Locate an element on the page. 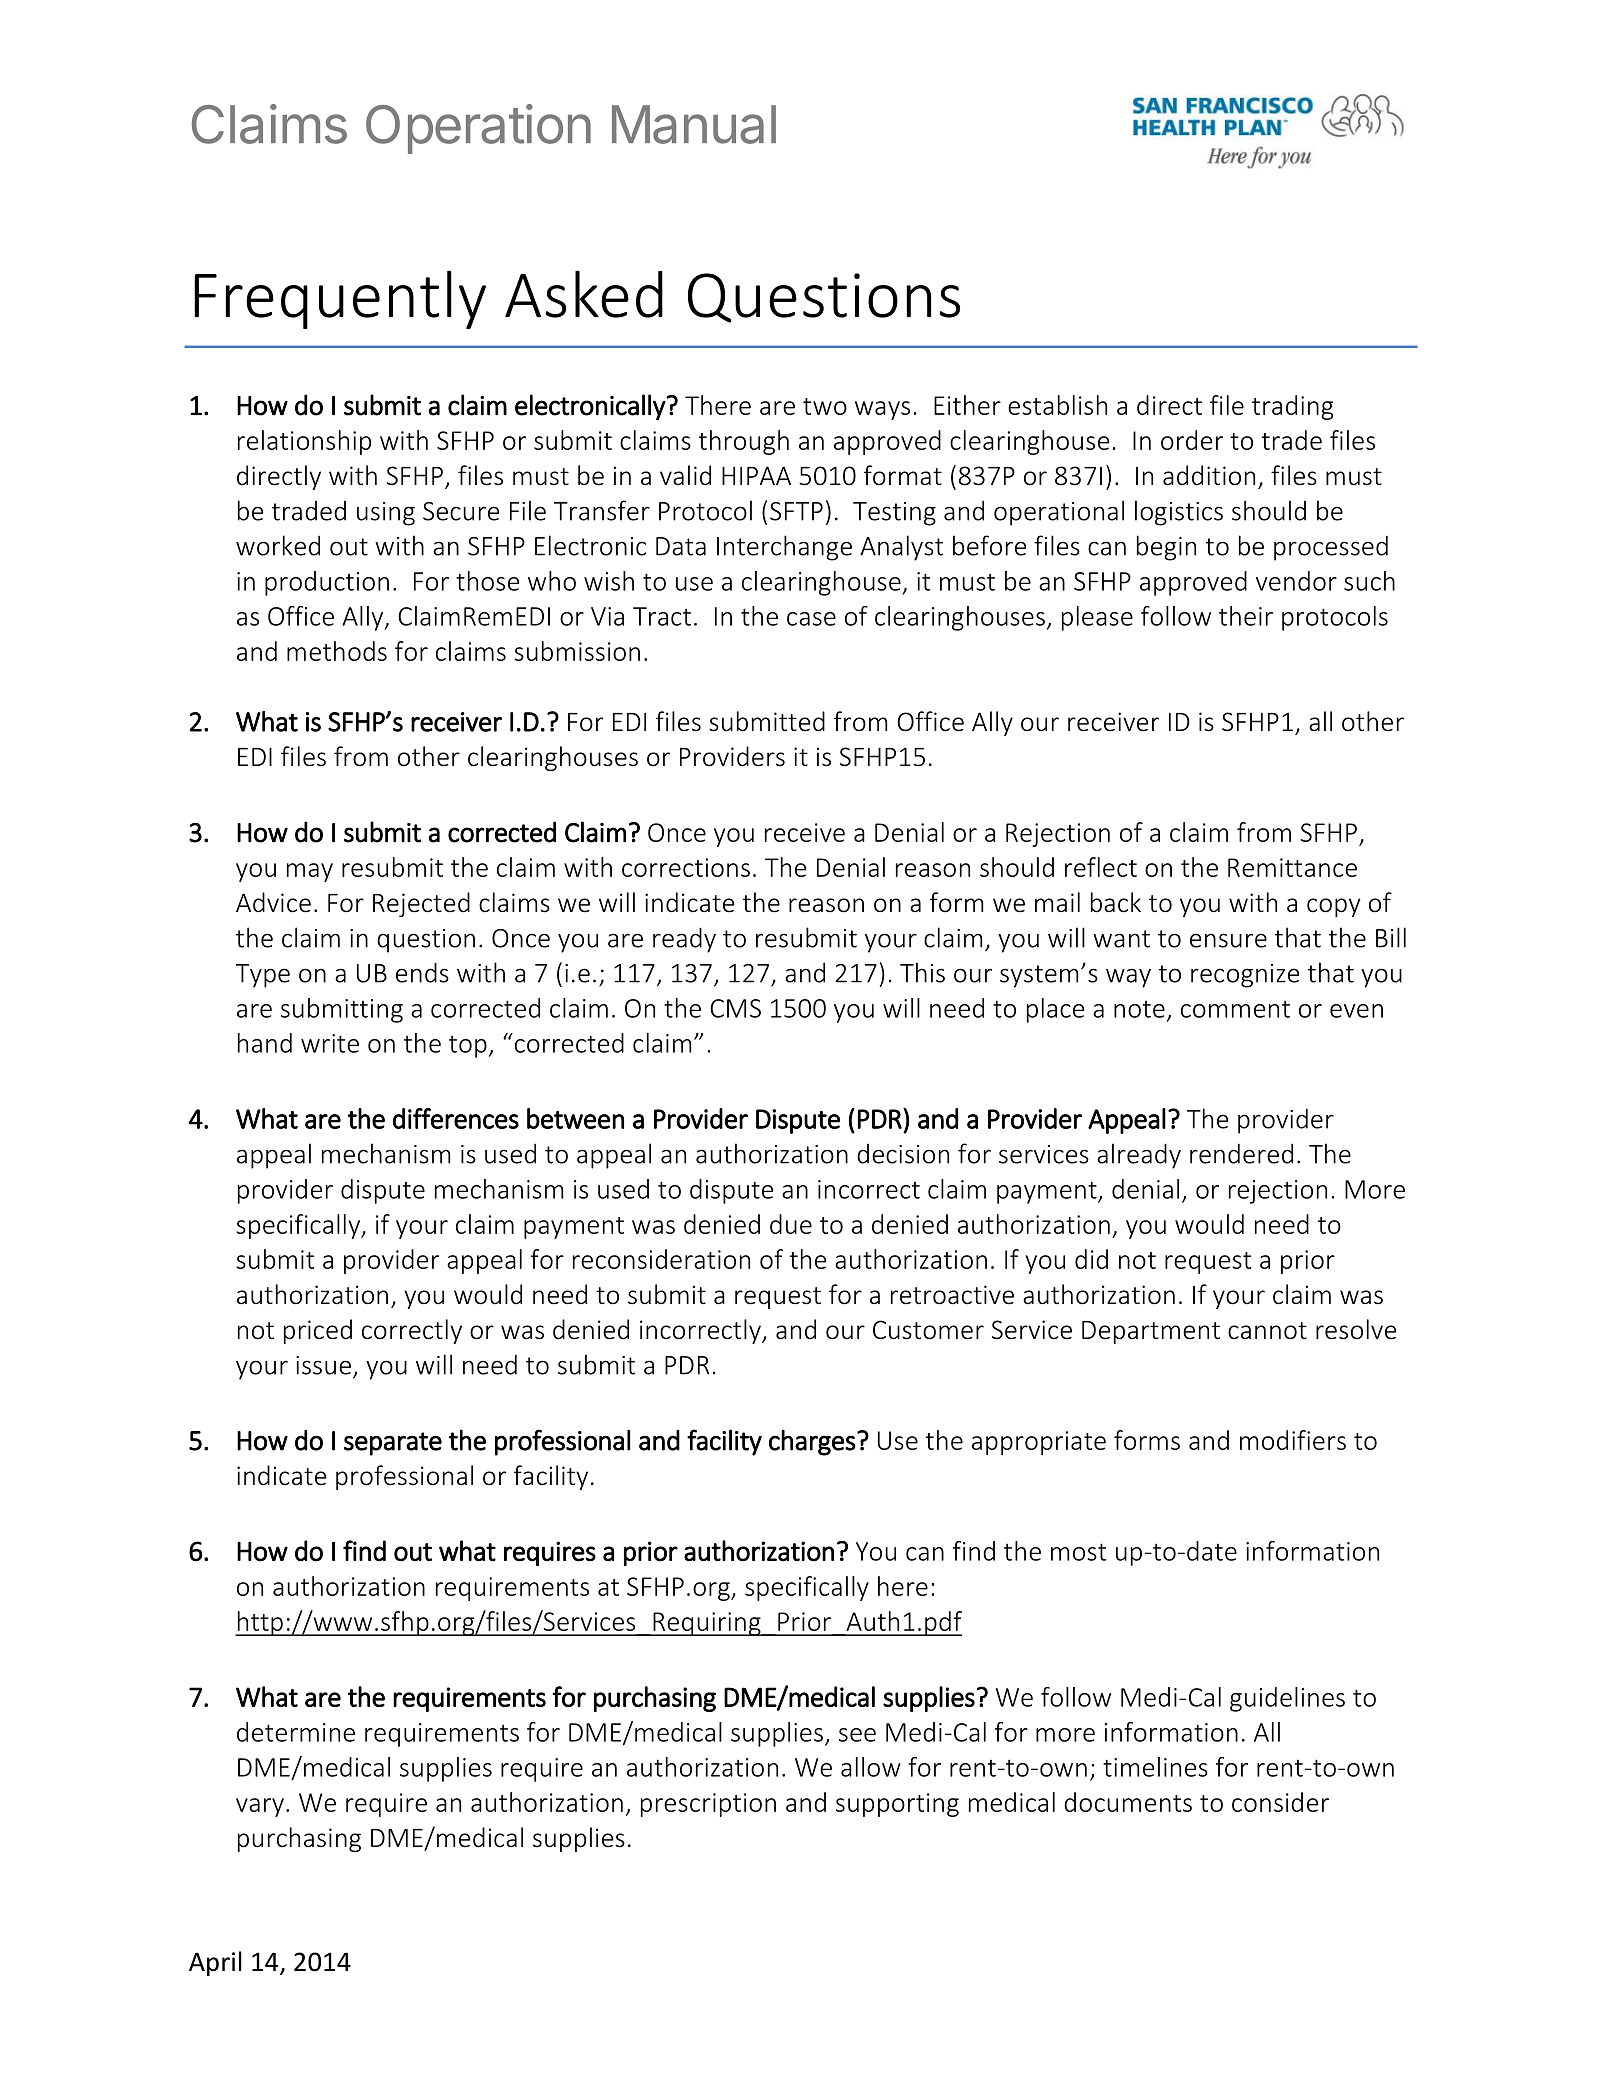 The image size is (1602, 2073). methods is located at coordinates (337, 651).
